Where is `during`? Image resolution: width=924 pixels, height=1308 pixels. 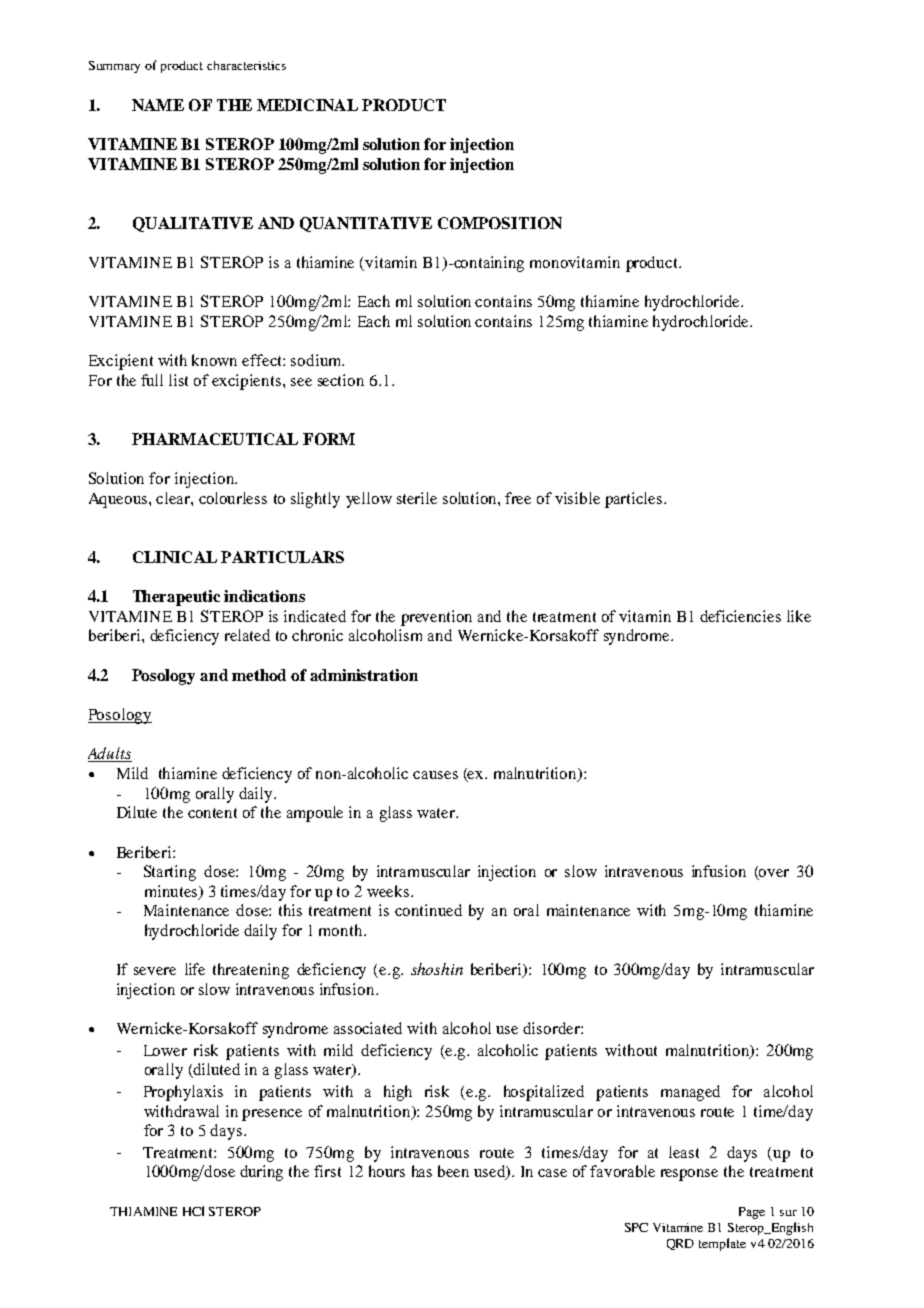 during is located at coordinates (261, 1173).
